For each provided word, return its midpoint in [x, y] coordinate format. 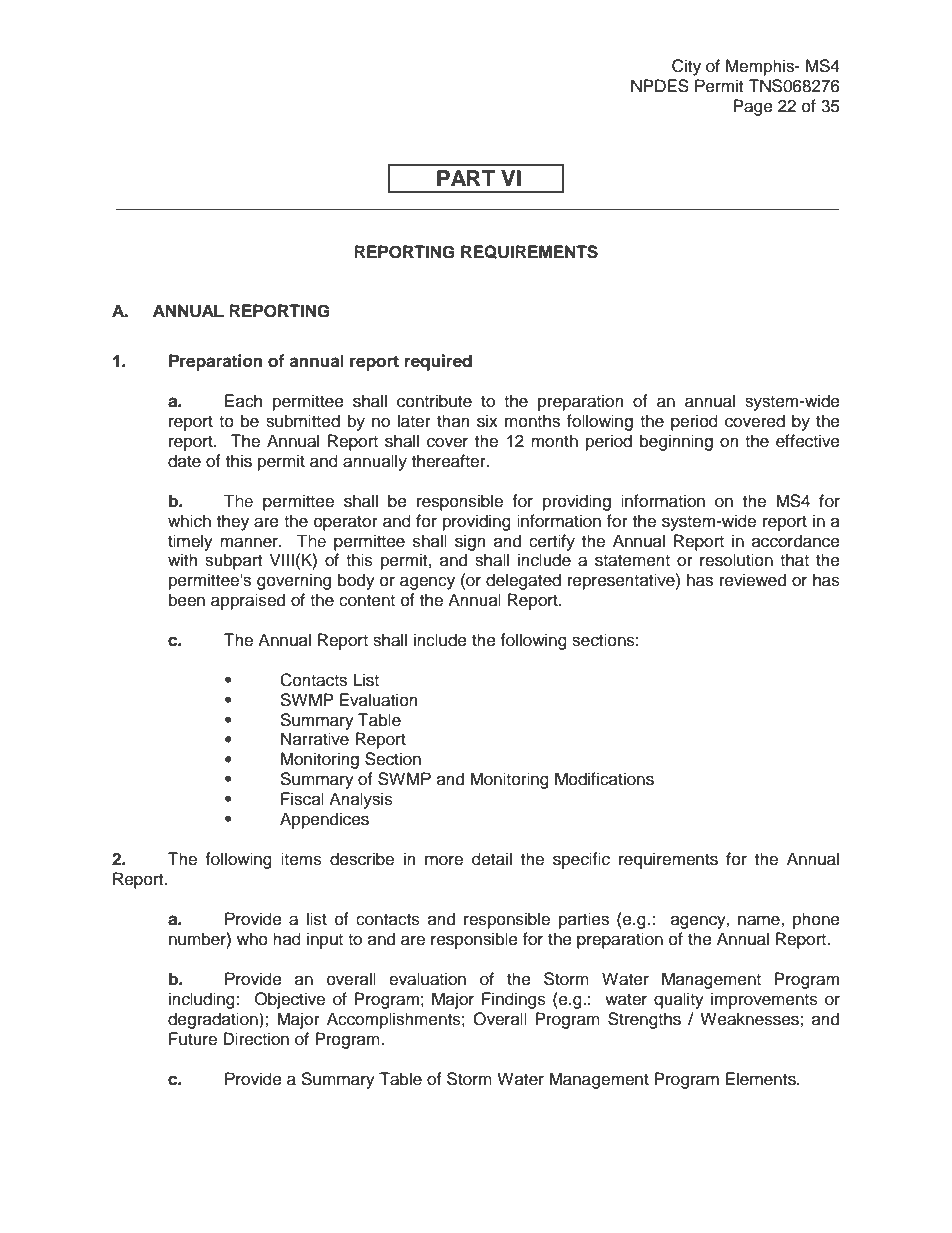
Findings [514, 1000]
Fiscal [302, 799]
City [686, 67]
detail [492, 859]
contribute [434, 401]
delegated [523, 581]
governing [294, 581]
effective [808, 441]
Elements [762, 1079]
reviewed [753, 580]
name [760, 920]
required [438, 362]
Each [243, 401]
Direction [256, 1039]
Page [753, 107]
